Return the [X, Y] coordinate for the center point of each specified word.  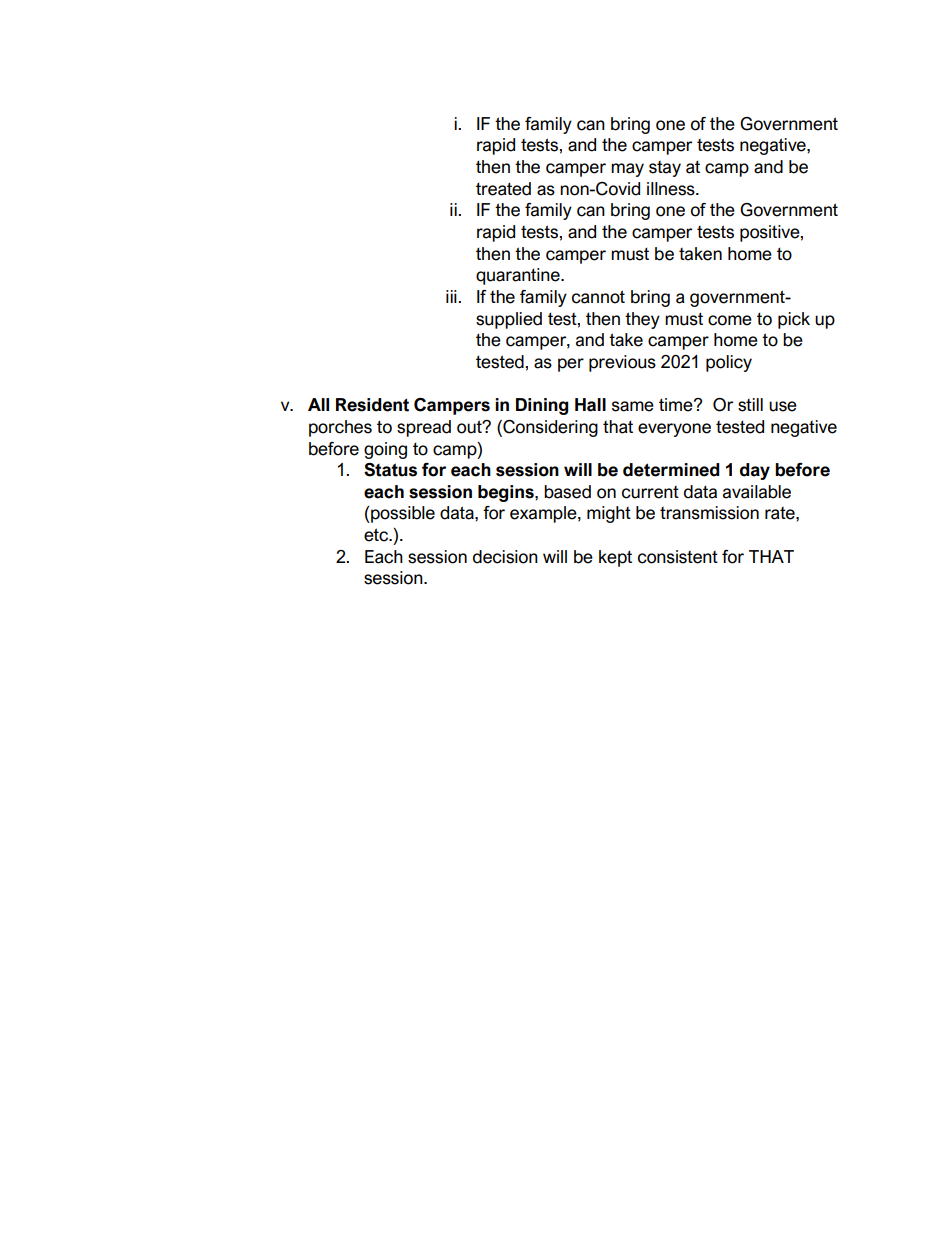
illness [672, 189]
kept [615, 558]
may [627, 170]
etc [377, 535]
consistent [678, 557]
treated [503, 189]
